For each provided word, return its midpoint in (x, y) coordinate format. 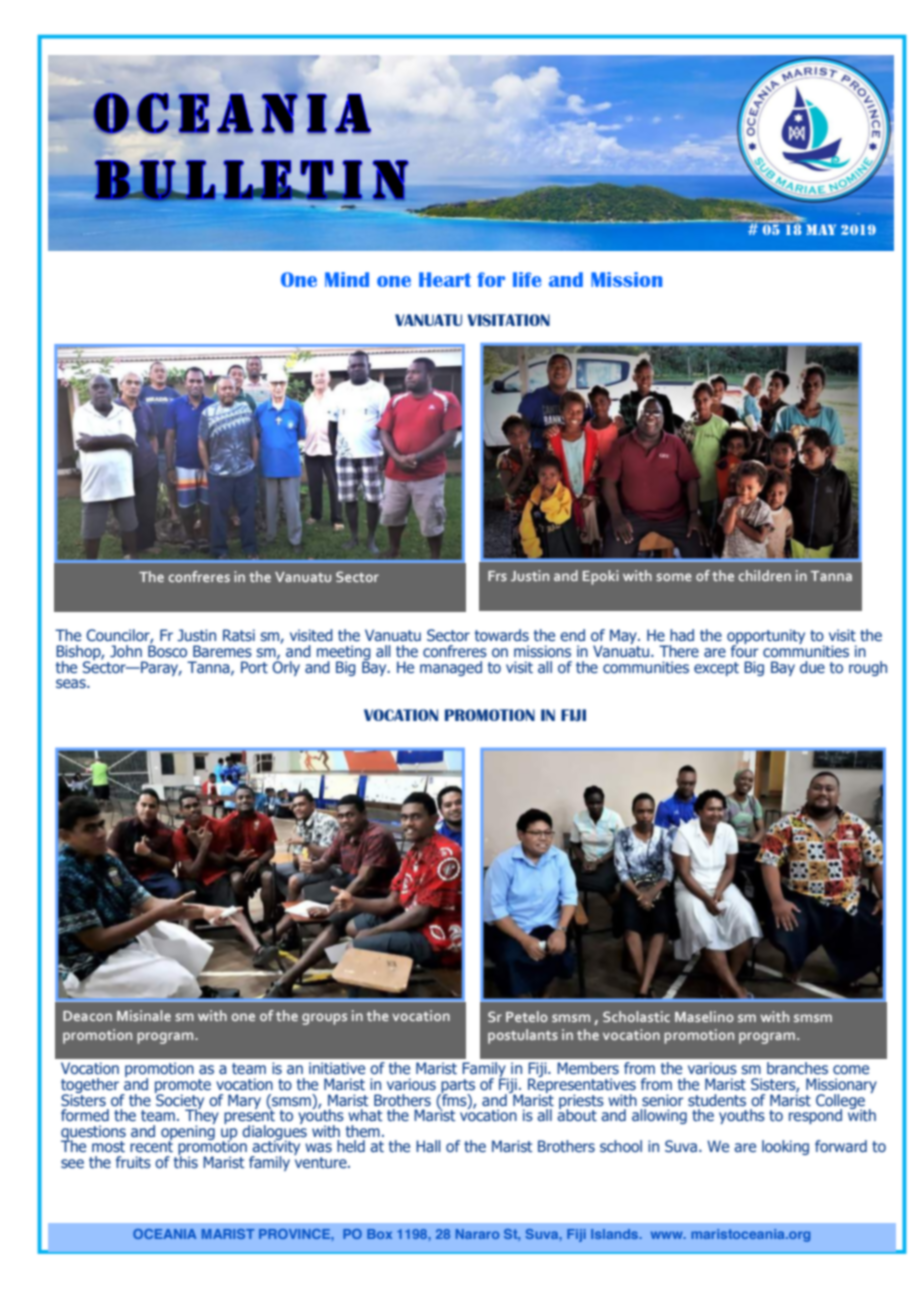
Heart (445, 279)
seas (72, 683)
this (186, 1160)
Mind (347, 279)
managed (451, 668)
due (812, 667)
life (527, 279)
